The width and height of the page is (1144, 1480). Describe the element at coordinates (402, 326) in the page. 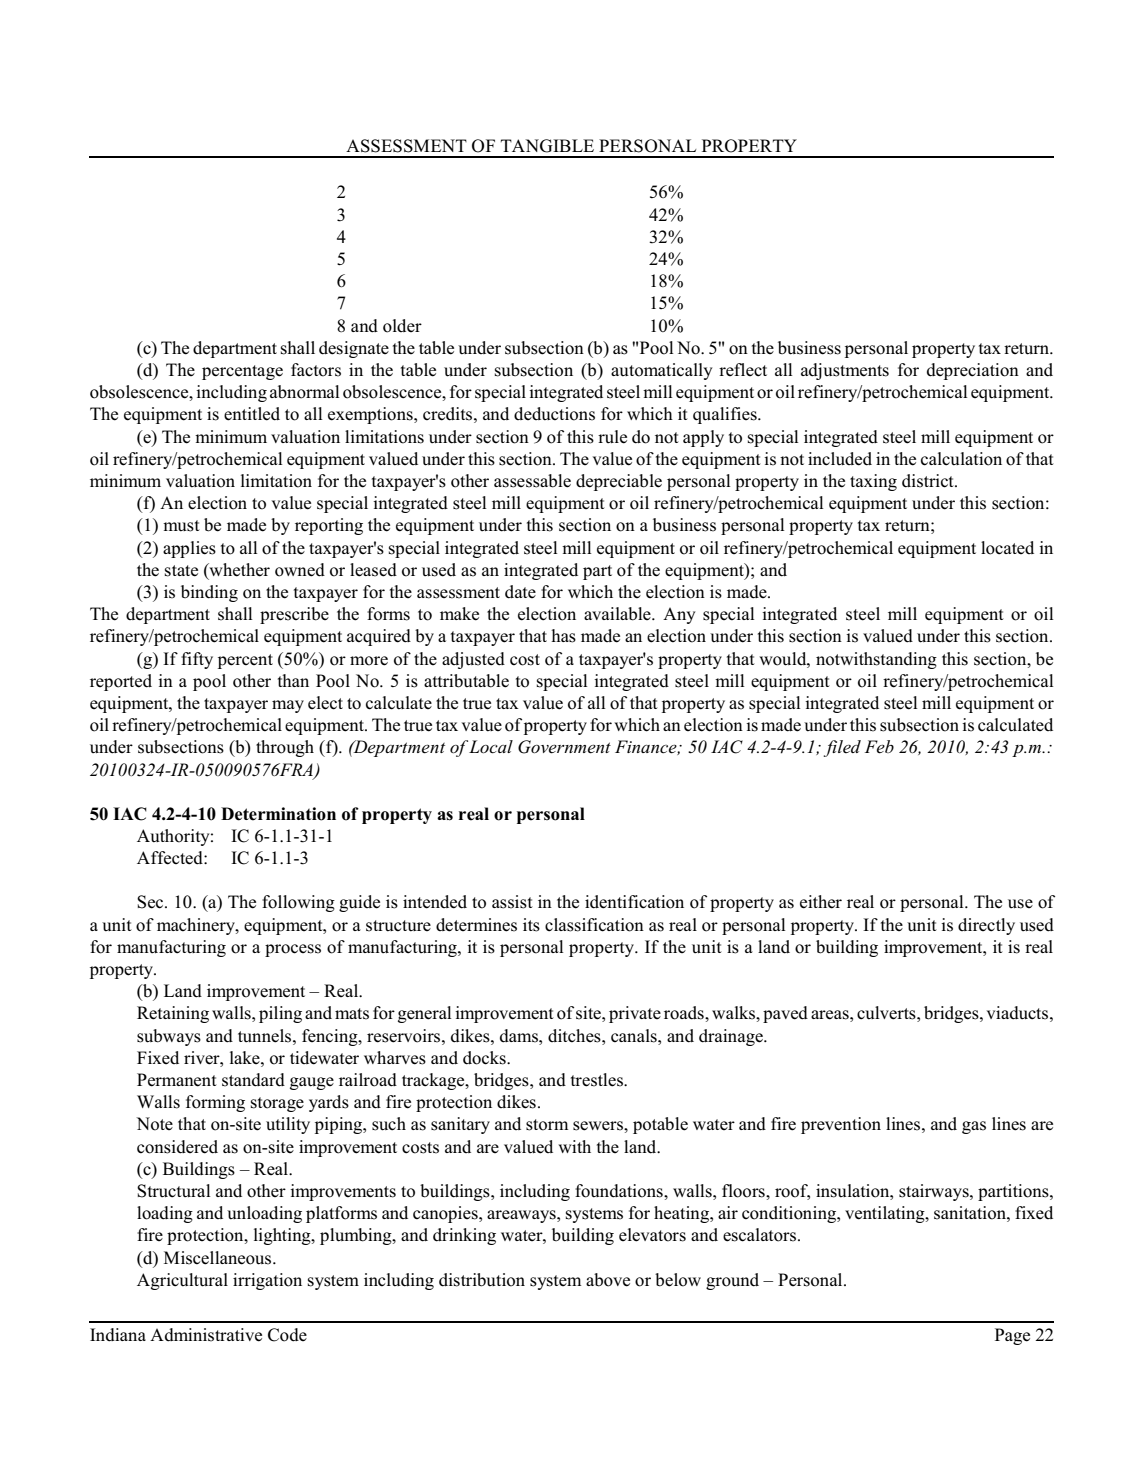

I see `older` at that location.
